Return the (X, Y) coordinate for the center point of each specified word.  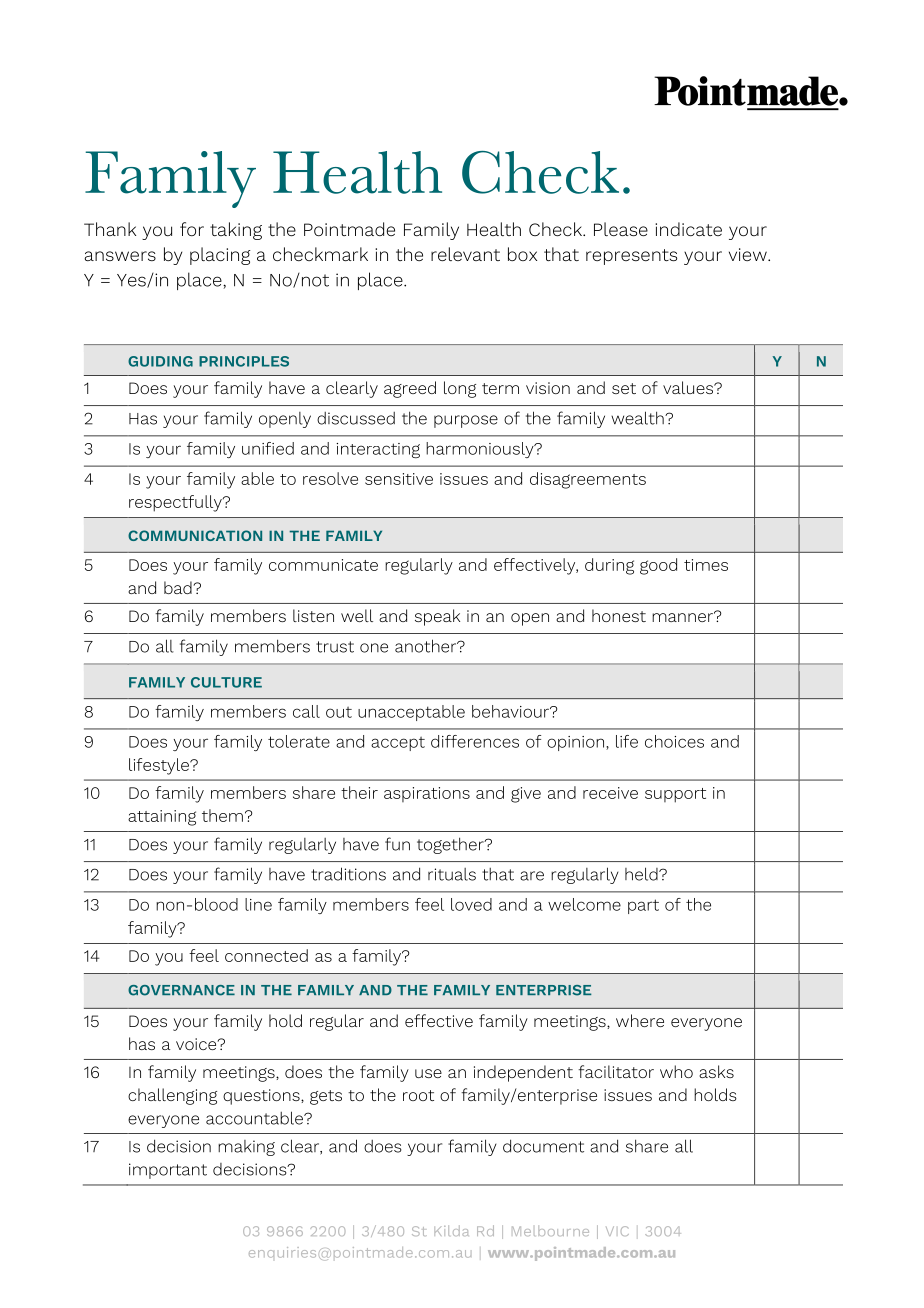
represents (631, 257)
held (642, 874)
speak (437, 617)
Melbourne (550, 1231)
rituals (452, 874)
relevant (465, 254)
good (658, 566)
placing (220, 256)
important (168, 1171)
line (258, 904)
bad (179, 587)
